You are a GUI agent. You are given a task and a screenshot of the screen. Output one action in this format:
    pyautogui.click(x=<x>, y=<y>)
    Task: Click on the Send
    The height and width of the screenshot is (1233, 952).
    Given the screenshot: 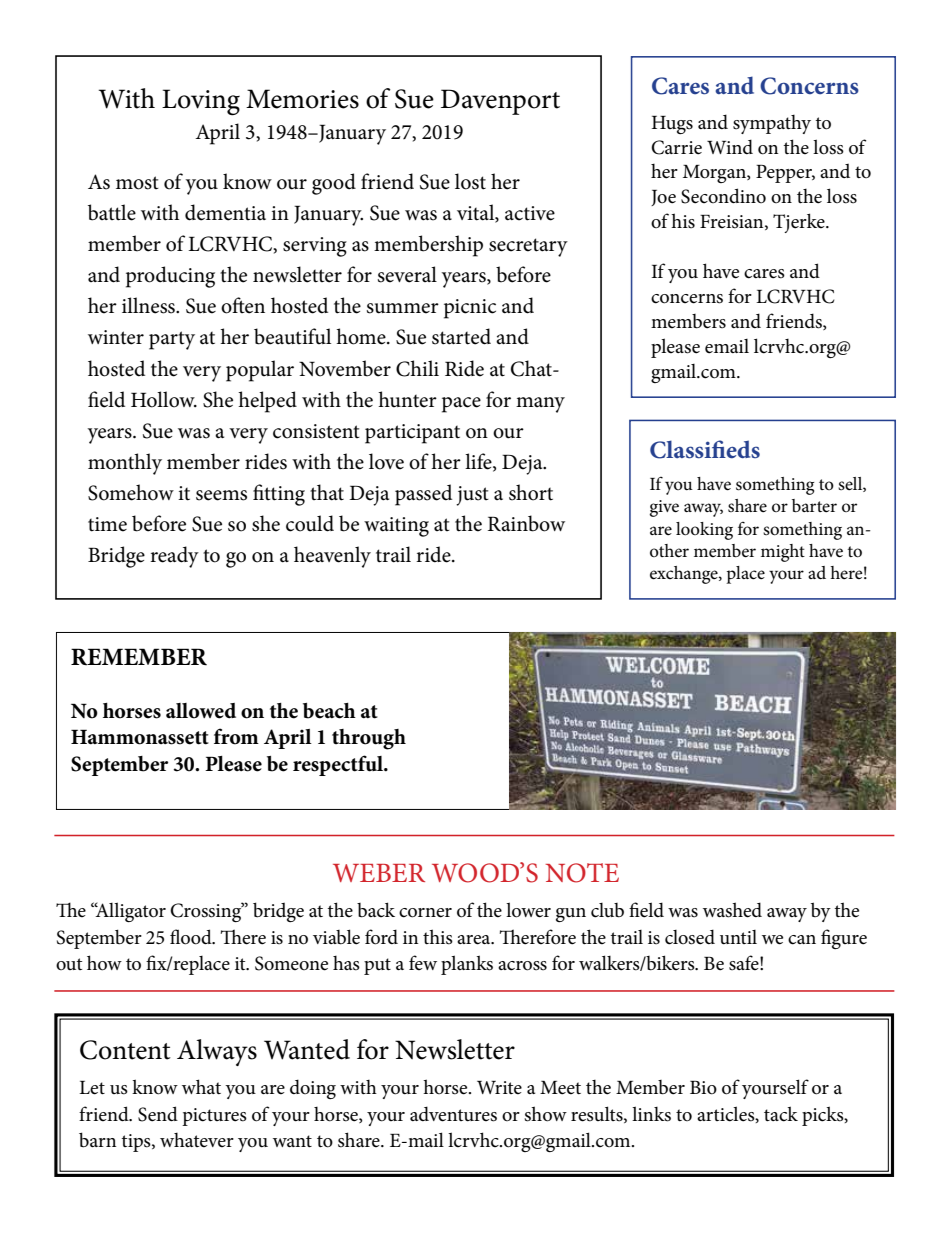 What is the action you would take?
    pyautogui.click(x=158, y=1114)
